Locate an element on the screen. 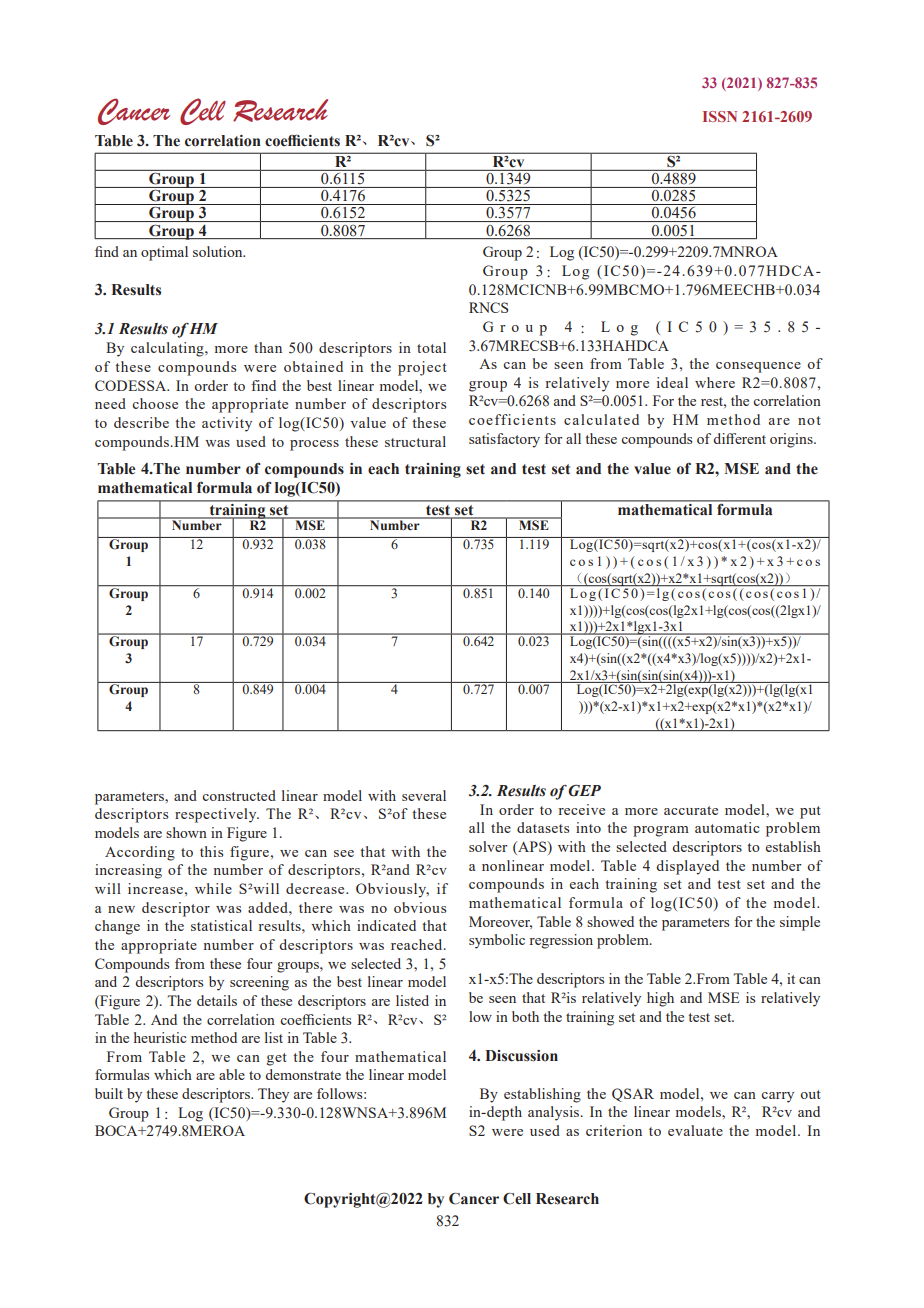 Image resolution: width=924 pixels, height=1308 pixels. Discussion is located at coordinates (521, 1056).
